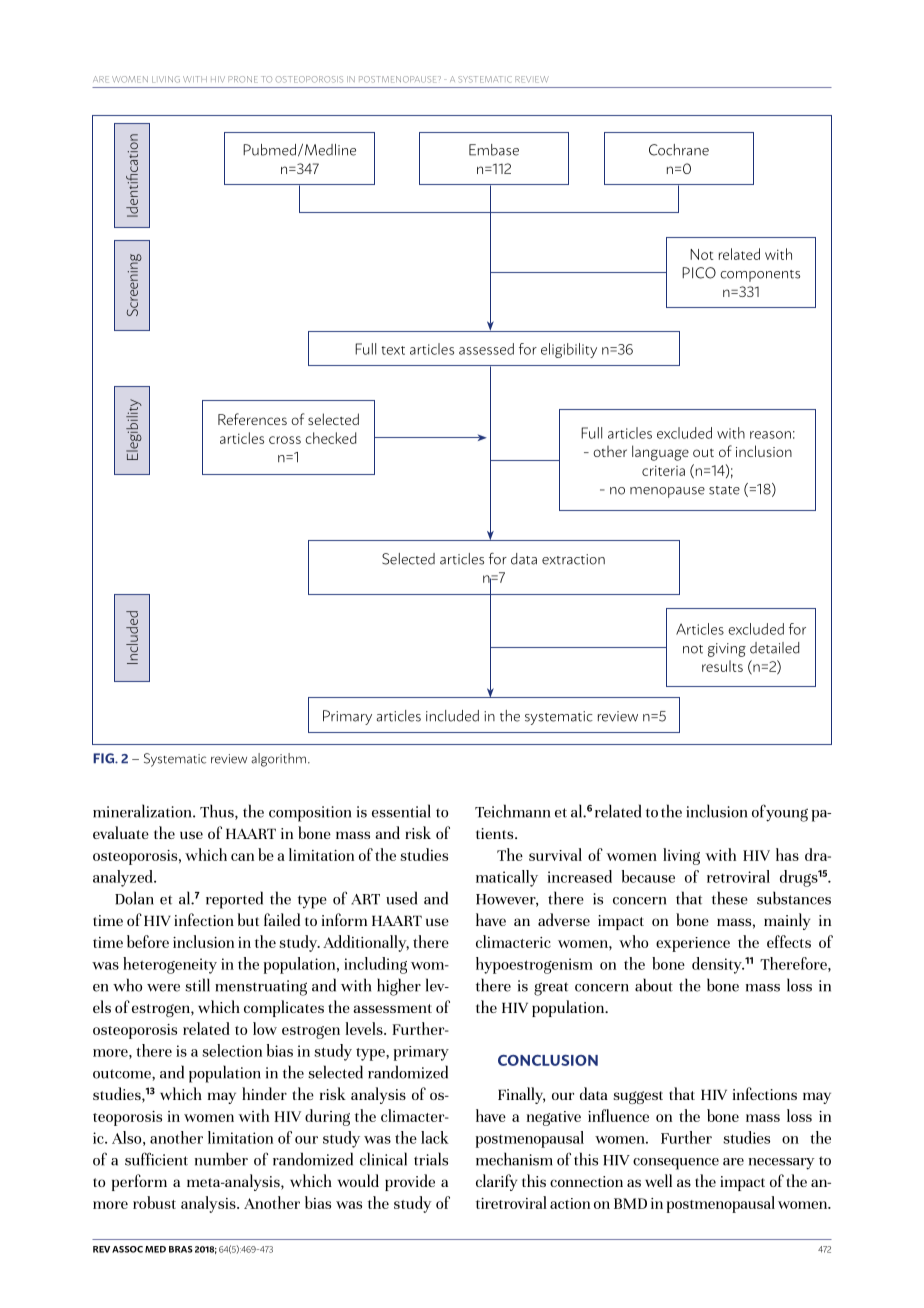  What do you see at coordinates (679, 150) in the page?
I see `Cochrane` at bounding box center [679, 150].
